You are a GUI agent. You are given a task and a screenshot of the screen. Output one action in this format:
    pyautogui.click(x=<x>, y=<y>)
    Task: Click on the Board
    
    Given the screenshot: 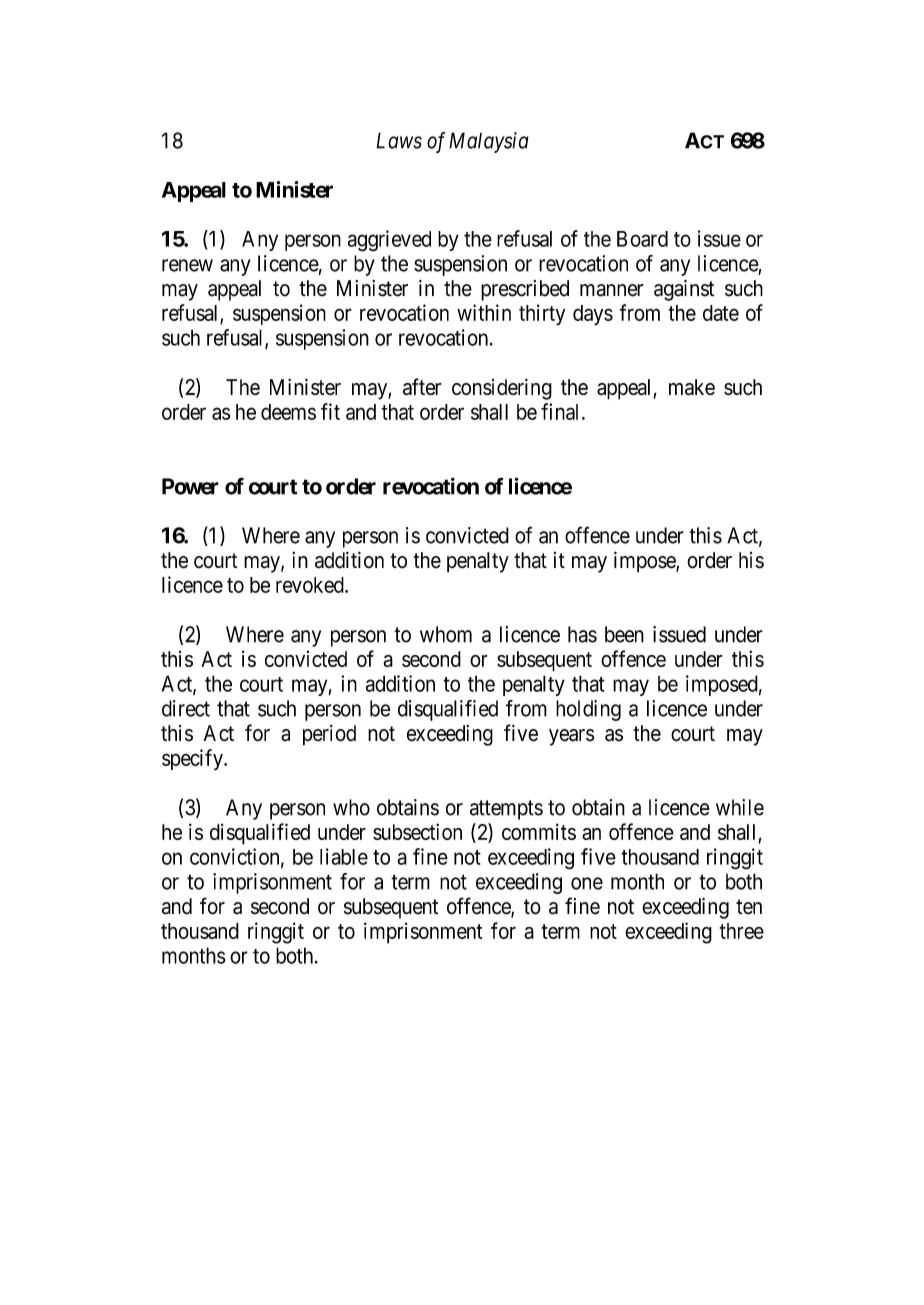 What is the action you would take?
    pyautogui.click(x=642, y=239)
